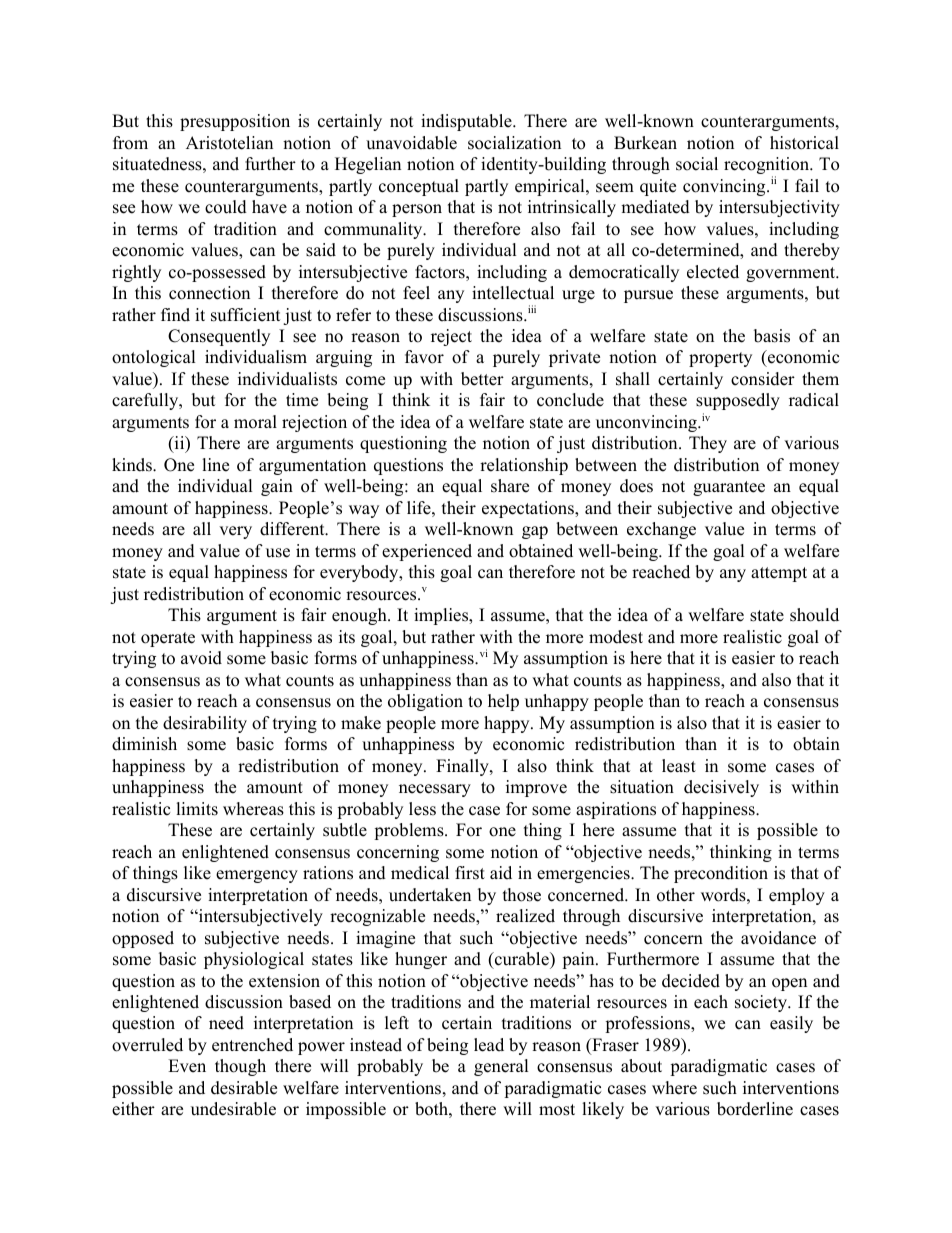 This document has width=952, height=1233. Describe the element at coordinates (510, 486) in the document. I see `share` at that location.
